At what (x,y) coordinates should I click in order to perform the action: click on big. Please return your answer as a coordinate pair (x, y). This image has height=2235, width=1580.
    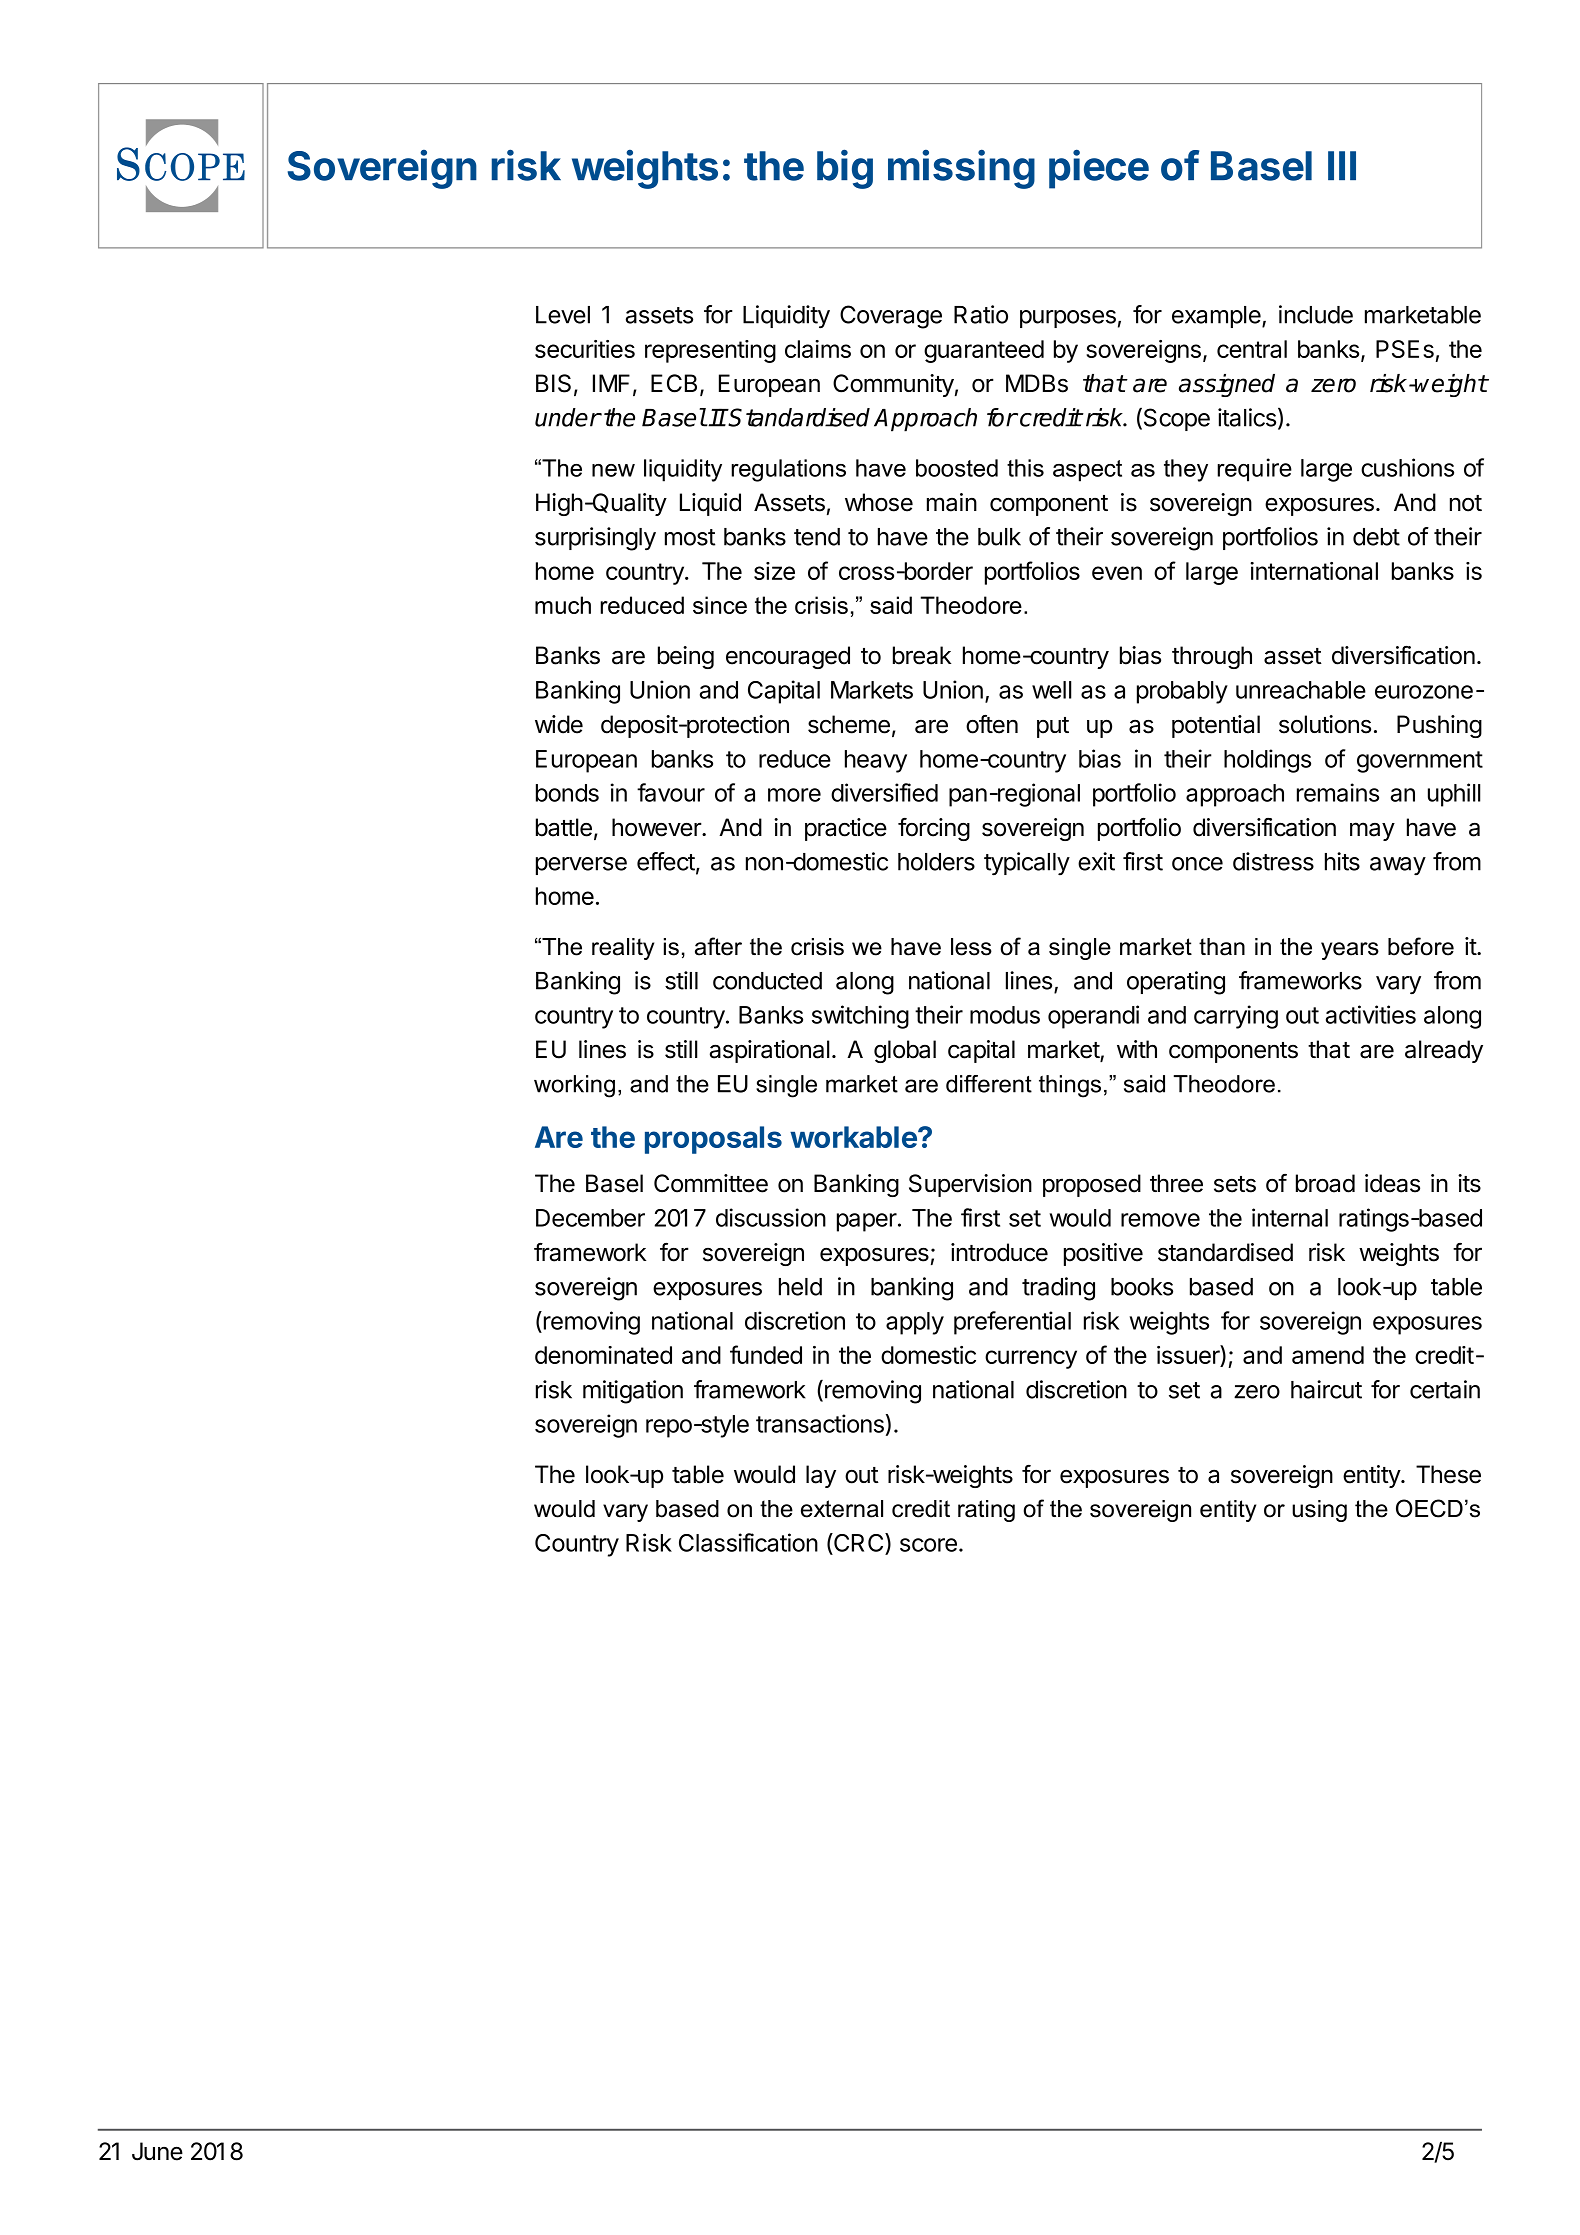
    Looking at the image, I should click on (845, 169).
